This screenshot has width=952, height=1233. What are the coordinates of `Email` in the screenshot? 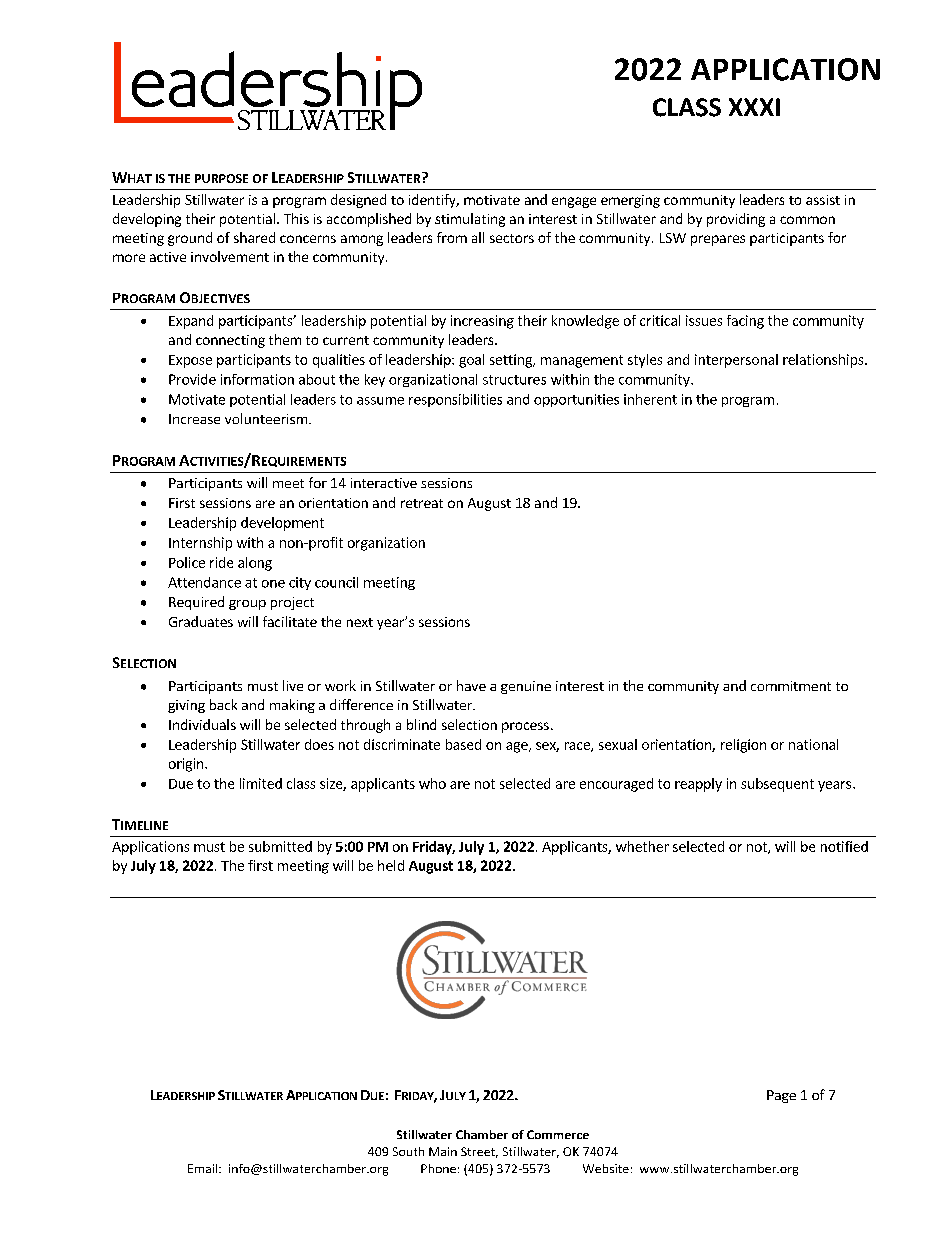 It's located at (204, 1168).
